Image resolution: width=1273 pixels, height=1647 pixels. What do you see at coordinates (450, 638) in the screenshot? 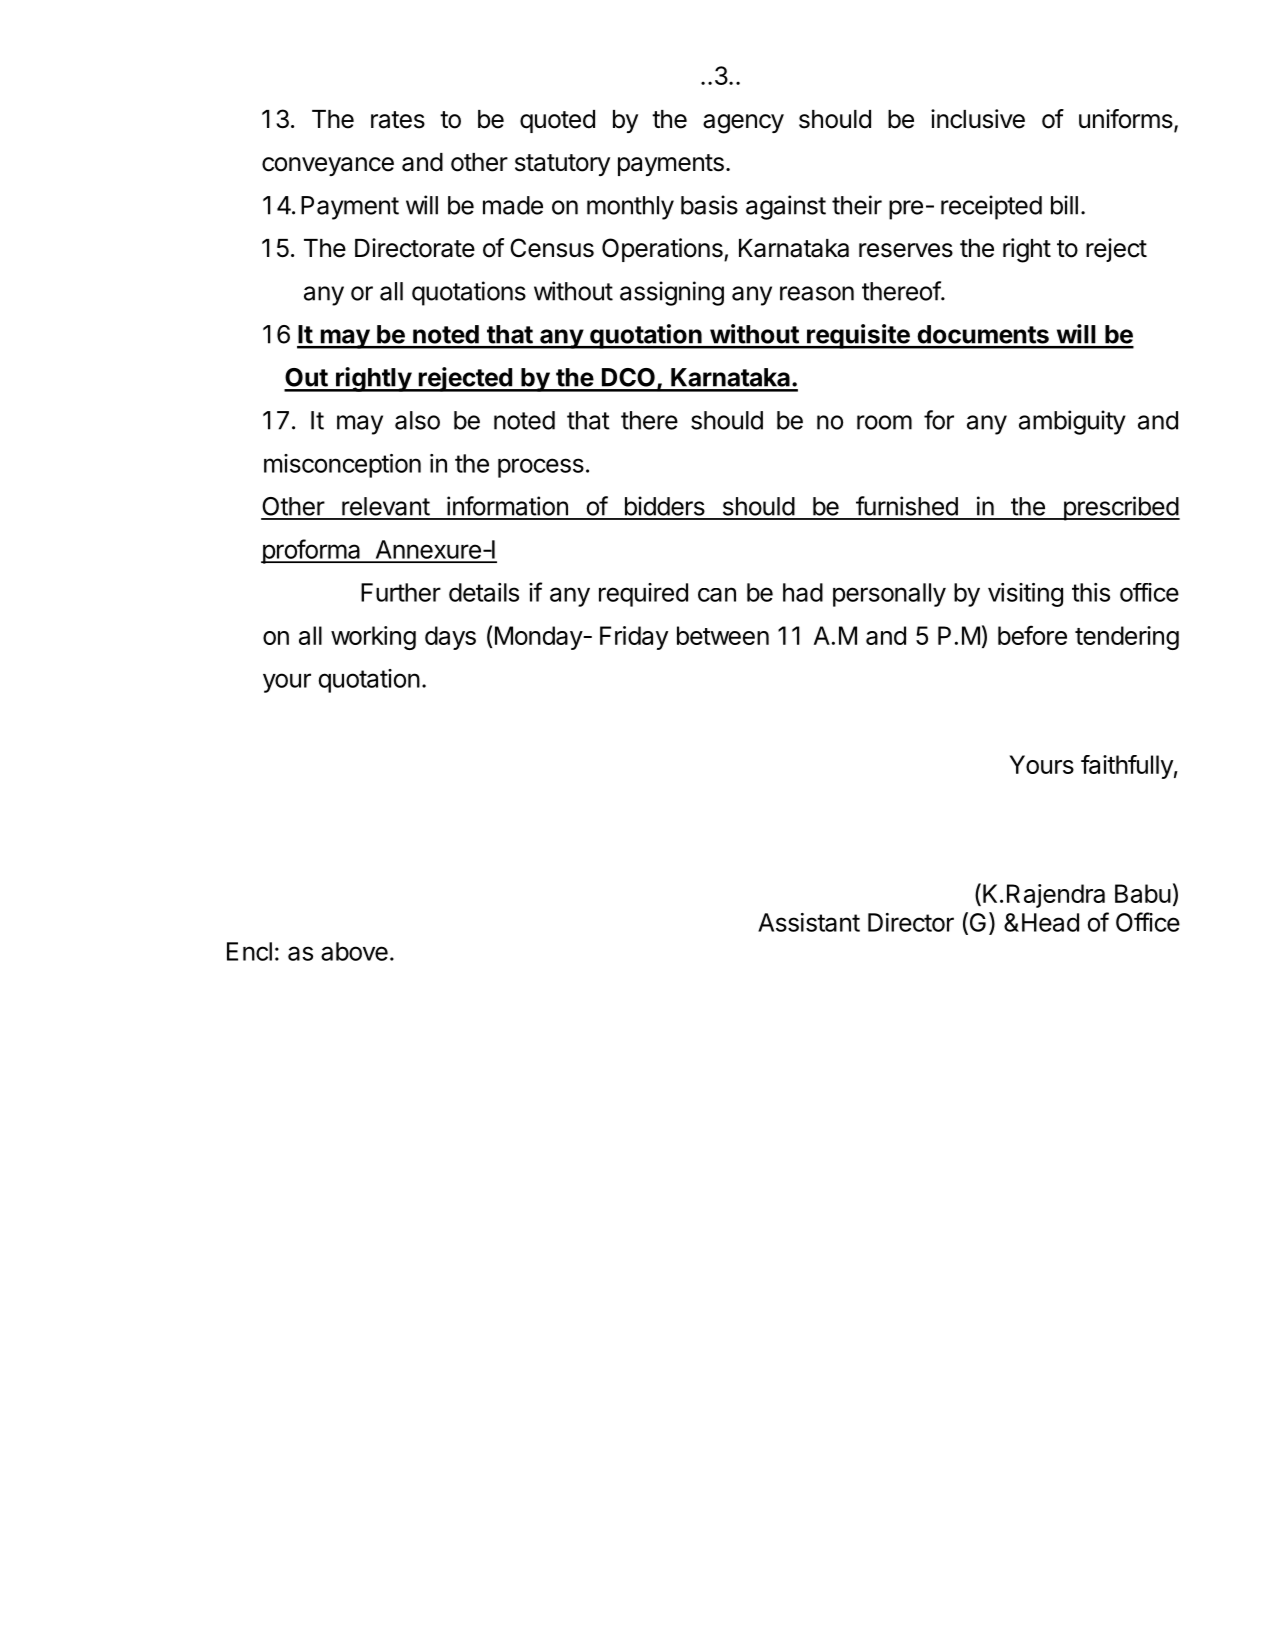
I see `days` at bounding box center [450, 638].
